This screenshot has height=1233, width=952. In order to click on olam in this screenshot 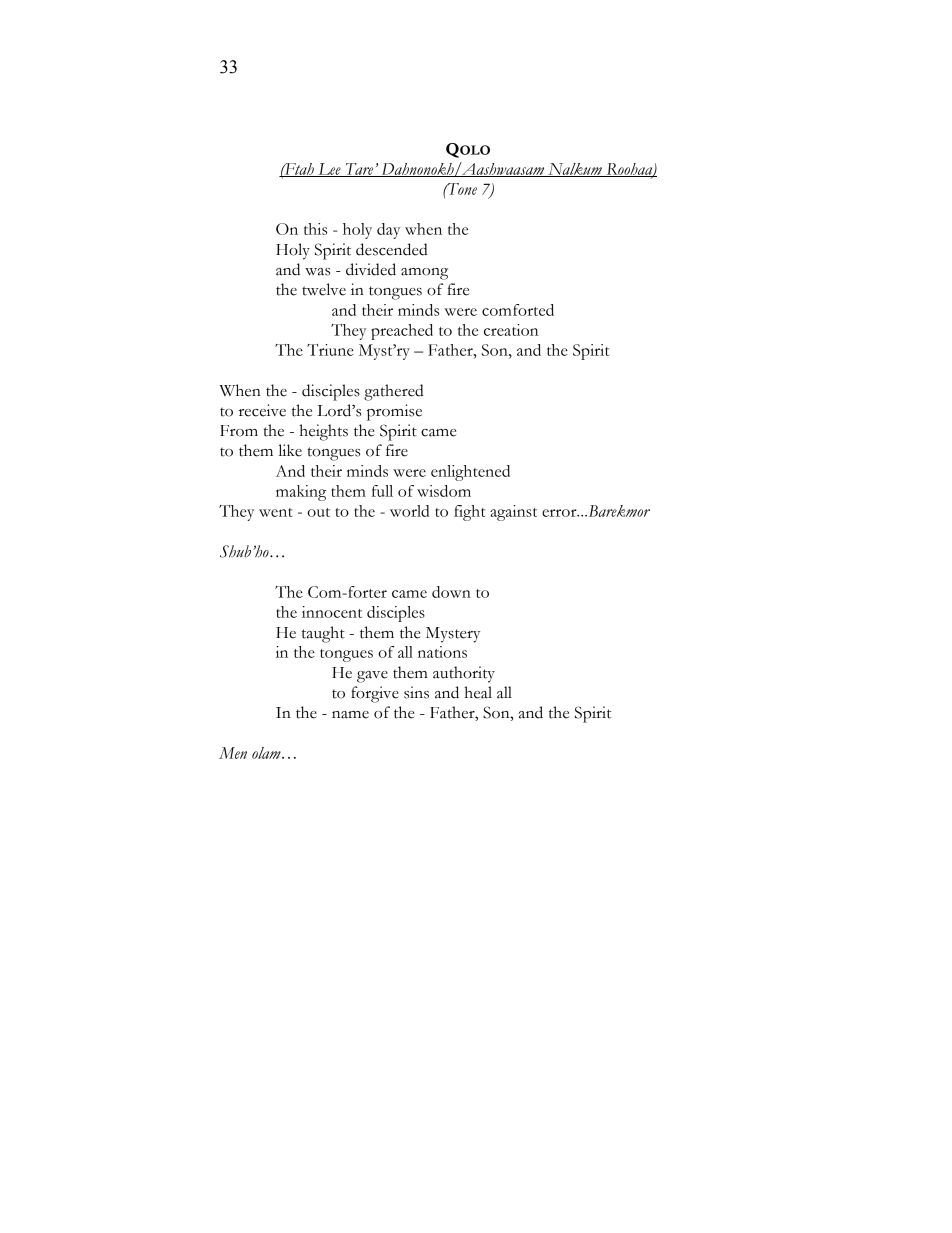, I will do `click(267, 753)`.
